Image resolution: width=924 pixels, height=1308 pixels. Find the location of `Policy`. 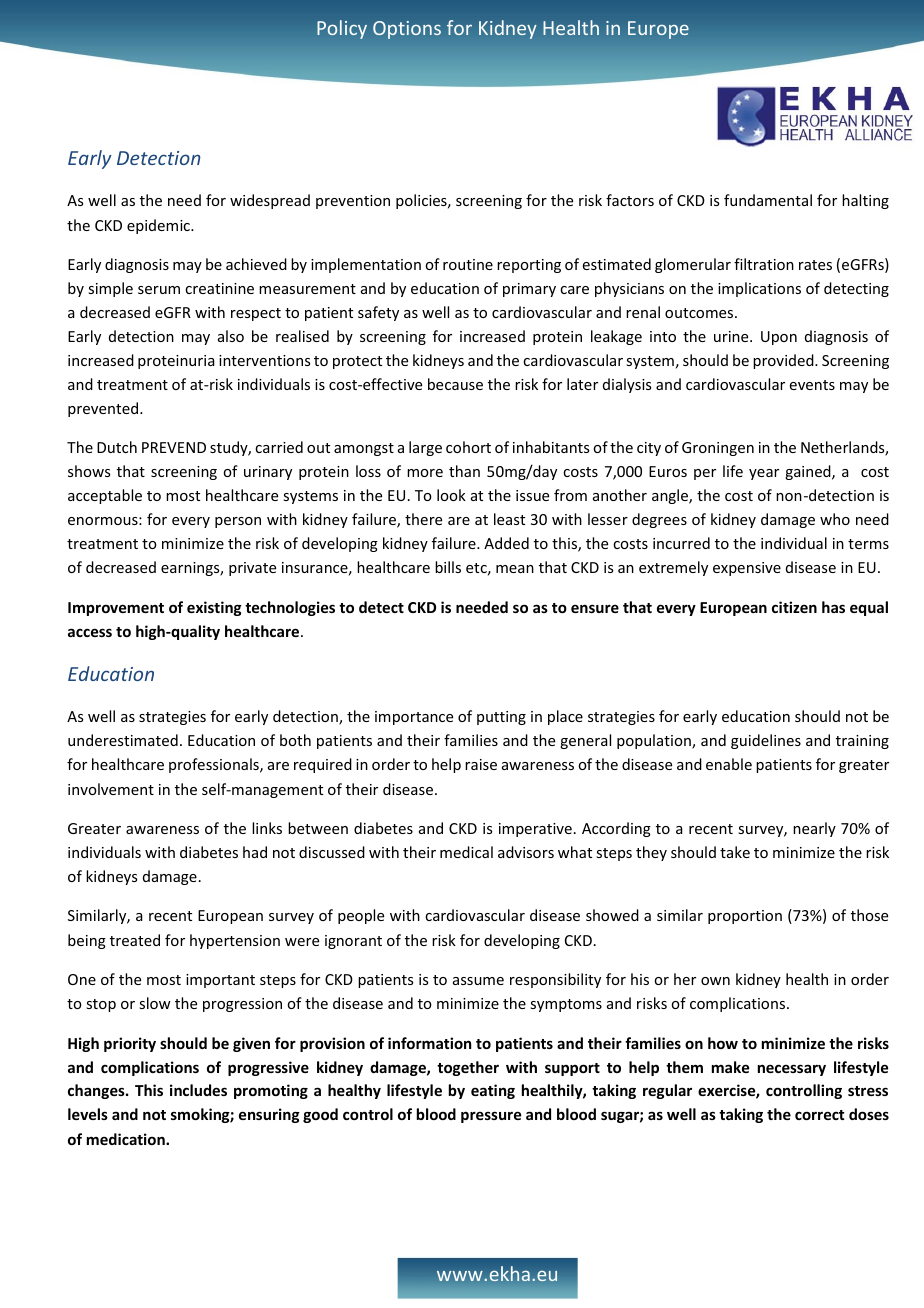

Policy is located at coordinates (342, 29).
